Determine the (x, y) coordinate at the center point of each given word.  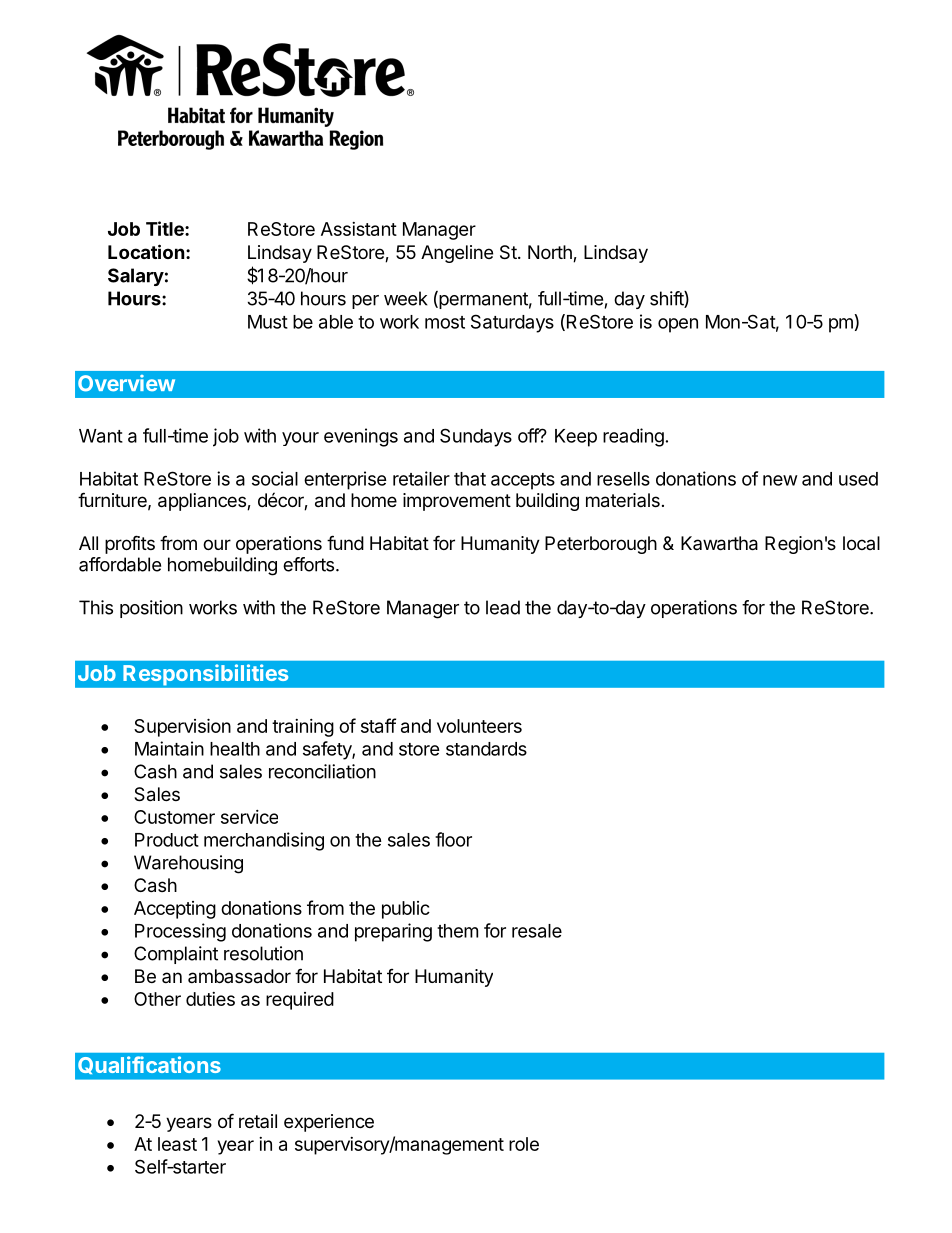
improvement (457, 502)
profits (130, 544)
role (524, 1144)
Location (146, 251)
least (177, 1144)
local (861, 543)
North (551, 253)
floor (453, 839)
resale (537, 931)
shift (667, 299)
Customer (174, 817)
